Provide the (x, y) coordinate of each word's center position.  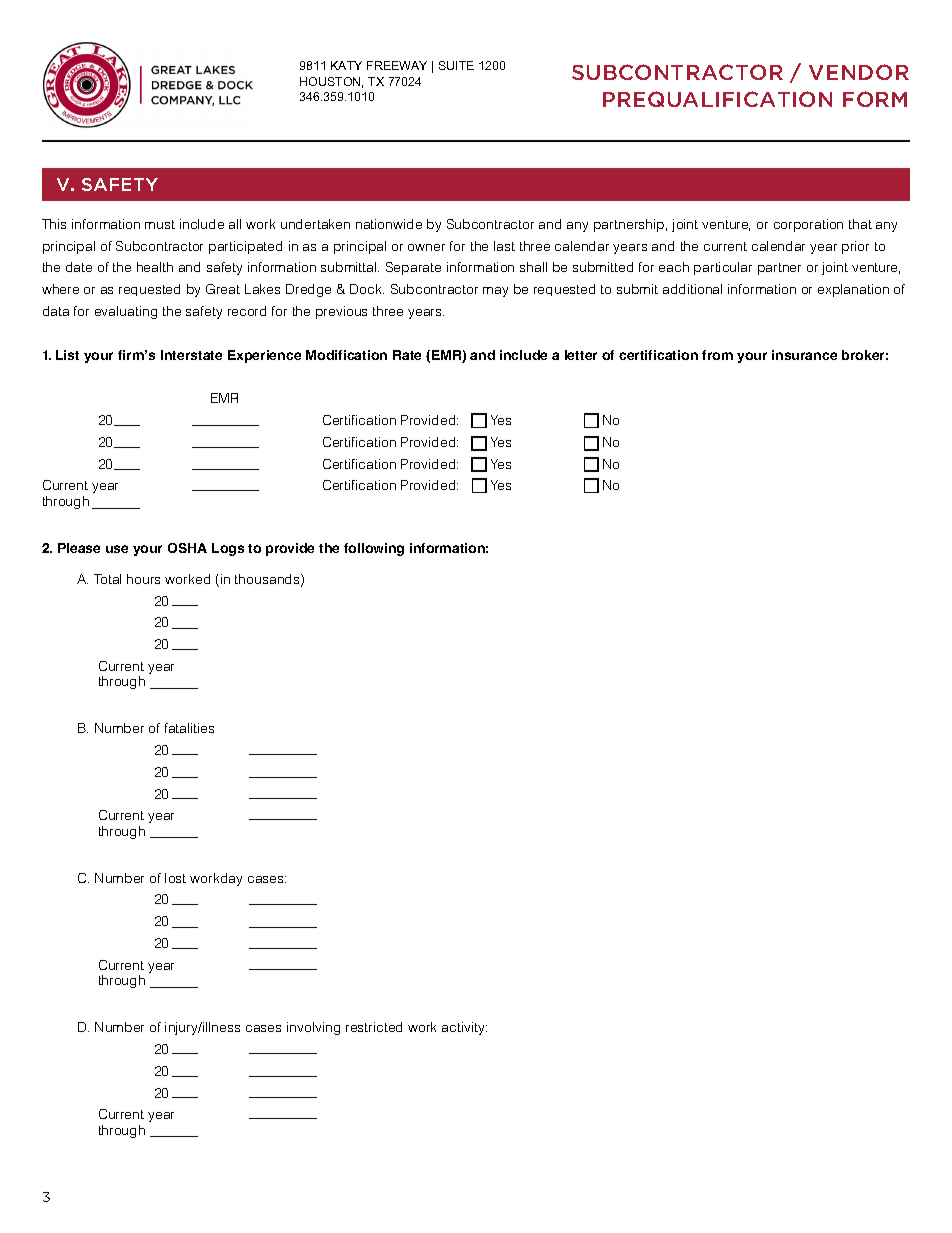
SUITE (456, 65)
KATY (346, 65)
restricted (374, 1027)
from (717, 355)
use (117, 549)
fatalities (189, 728)
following (374, 549)
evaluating (126, 312)
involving (313, 1028)
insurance (804, 355)
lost (175, 878)
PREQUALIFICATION (717, 99)
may (495, 292)
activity (464, 1028)
